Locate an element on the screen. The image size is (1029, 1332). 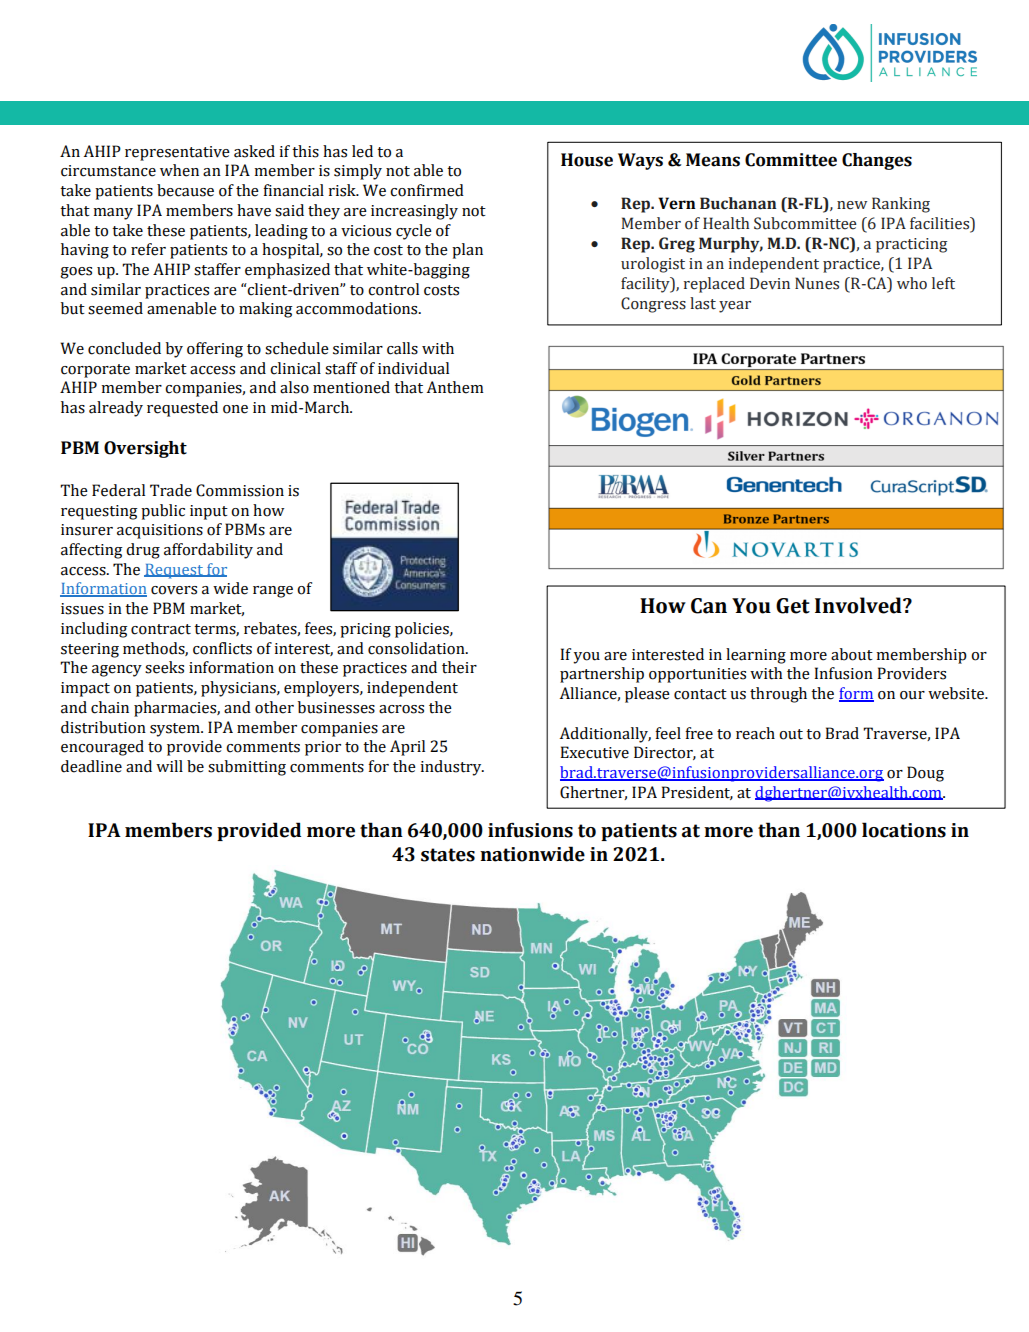
House is located at coordinates (587, 160).
